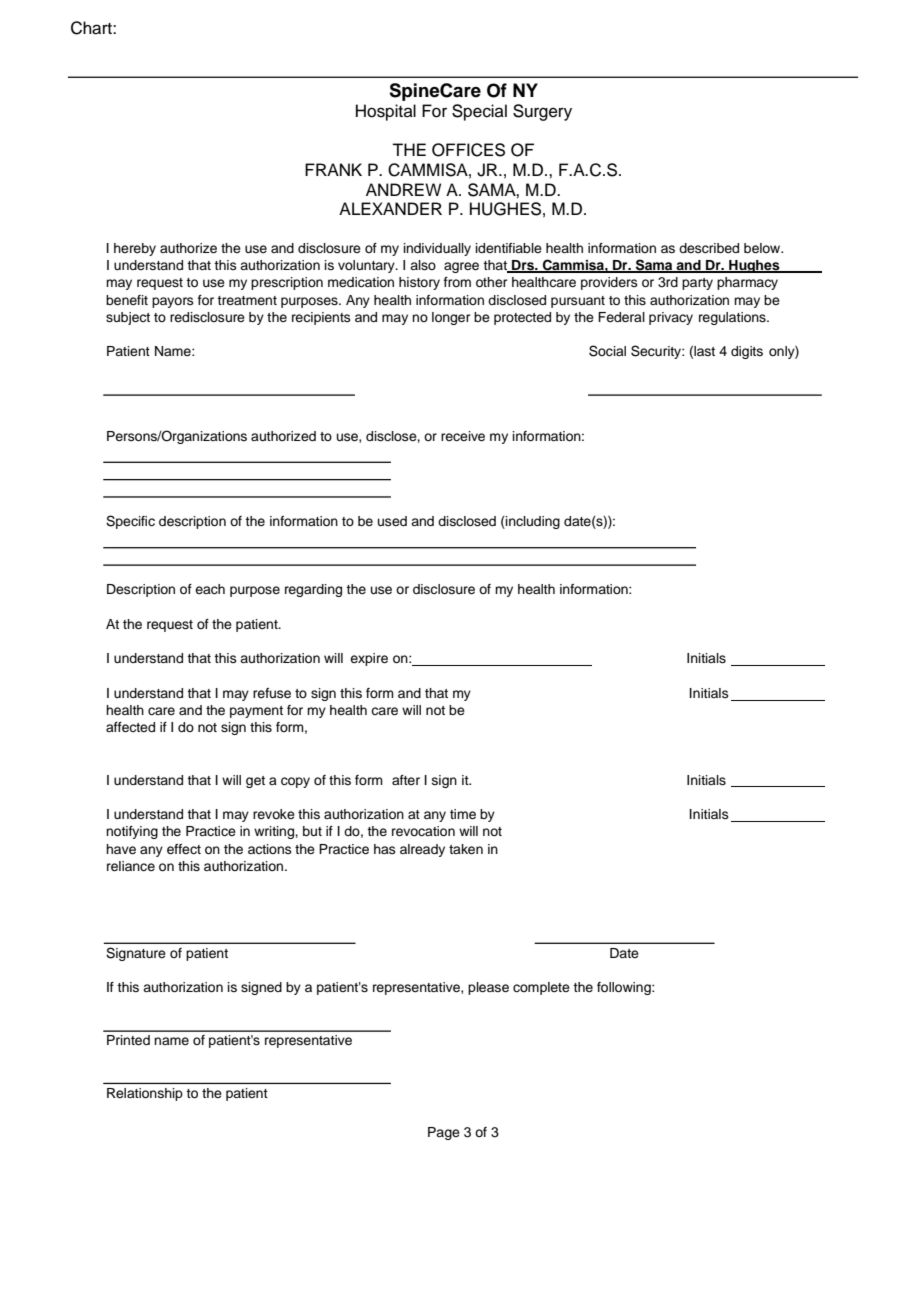 Image resolution: width=924 pixels, height=1309 pixels. What do you see at coordinates (422, 850) in the screenshot?
I see `already` at bounding box center [422, 850].
